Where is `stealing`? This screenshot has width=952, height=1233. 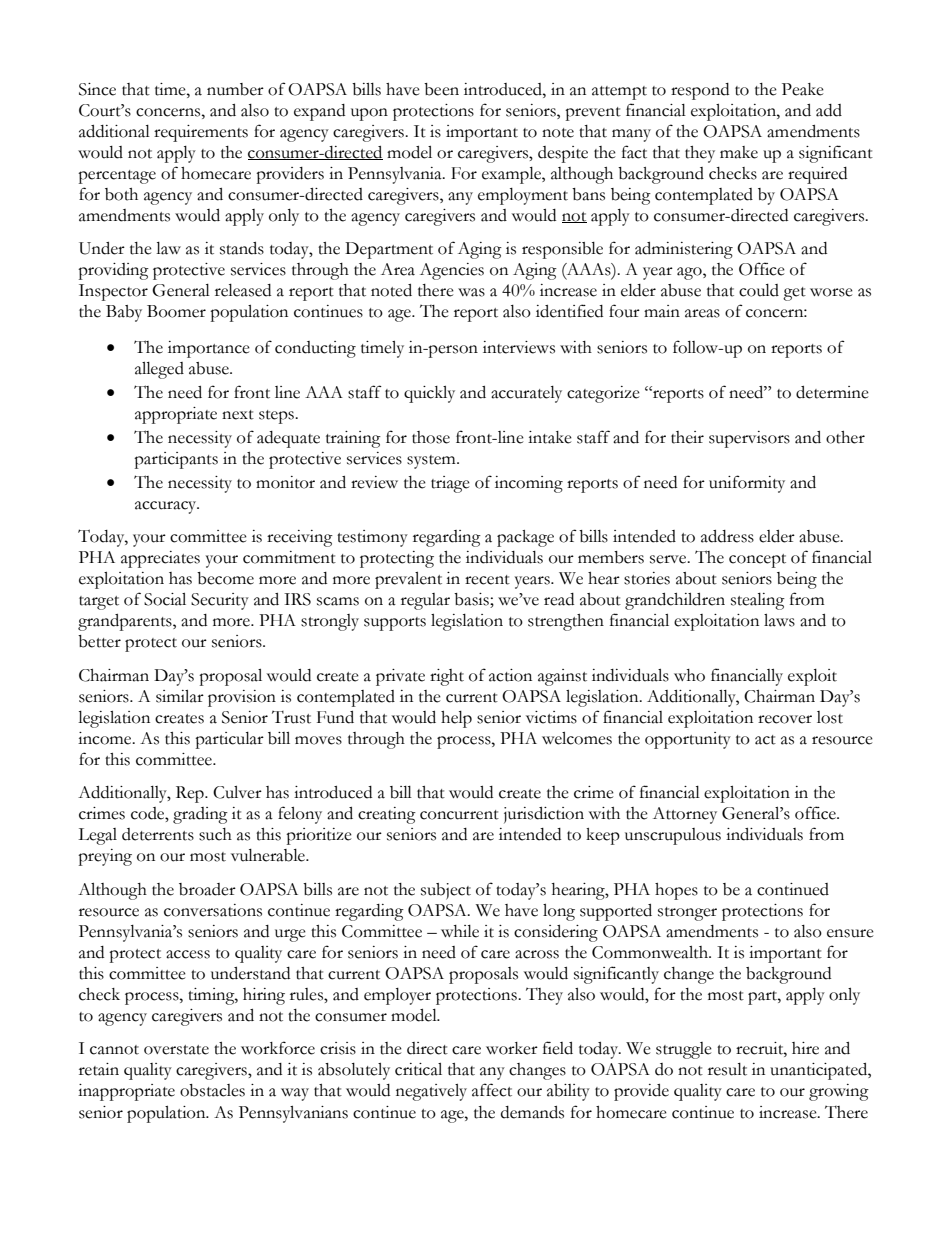 stealing is located at coordinates (758, 601).
